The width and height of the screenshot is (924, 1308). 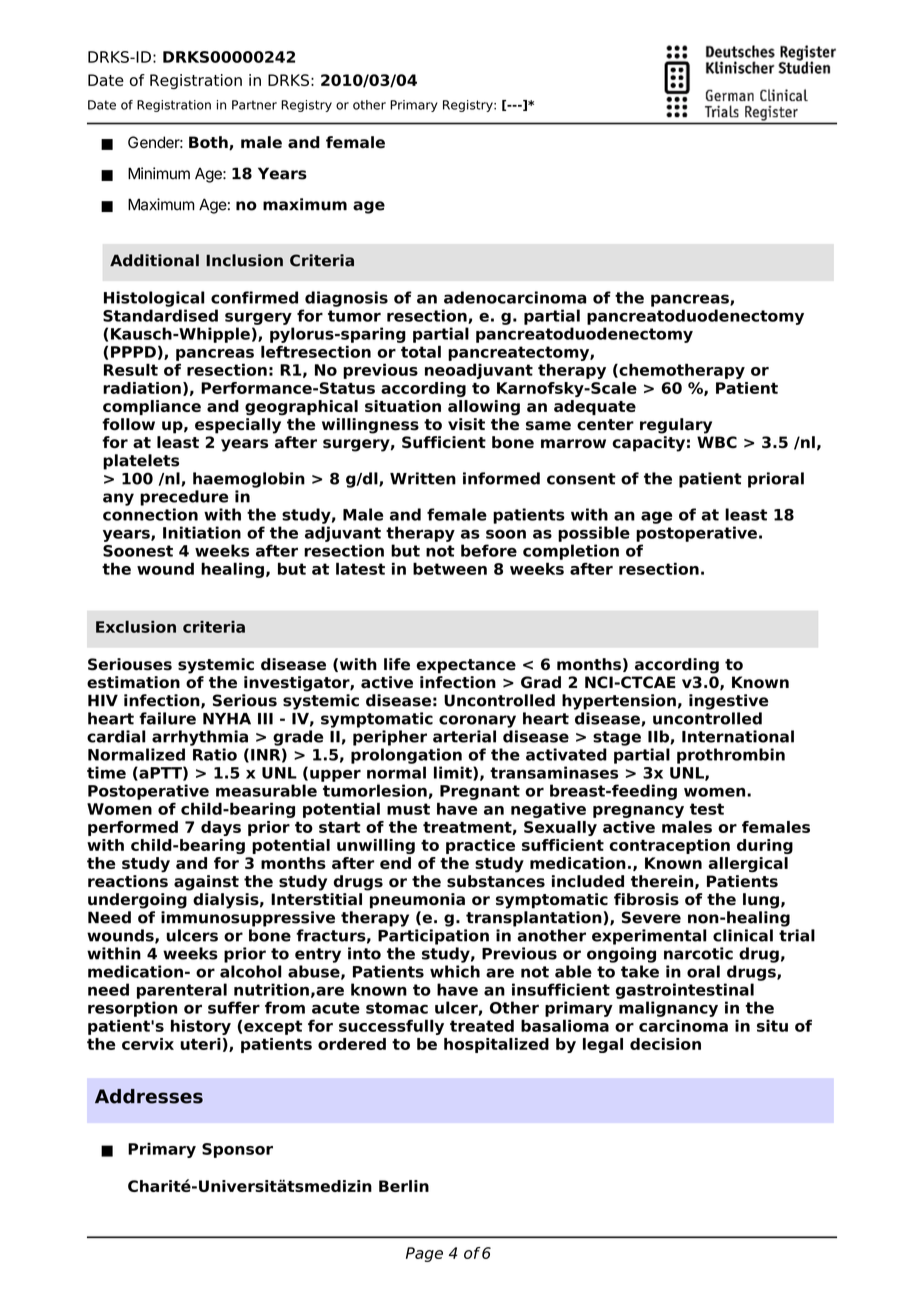 What do you see at coordinates (728, 702) in the screenshot?
I see `ingestive` at bounding box center [728, 702].
